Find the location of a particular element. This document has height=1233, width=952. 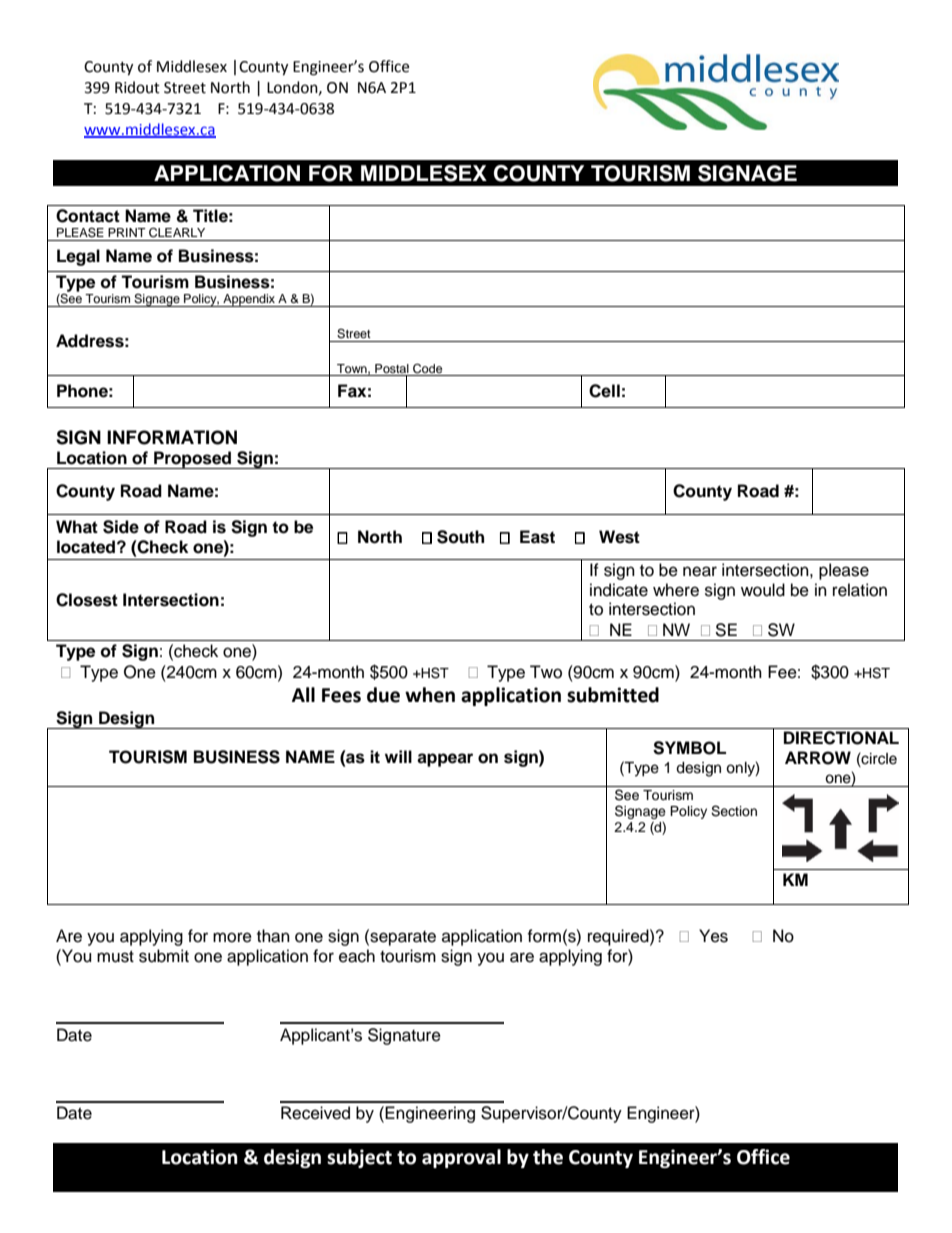

Cell is located at coordinates (604, 391).
